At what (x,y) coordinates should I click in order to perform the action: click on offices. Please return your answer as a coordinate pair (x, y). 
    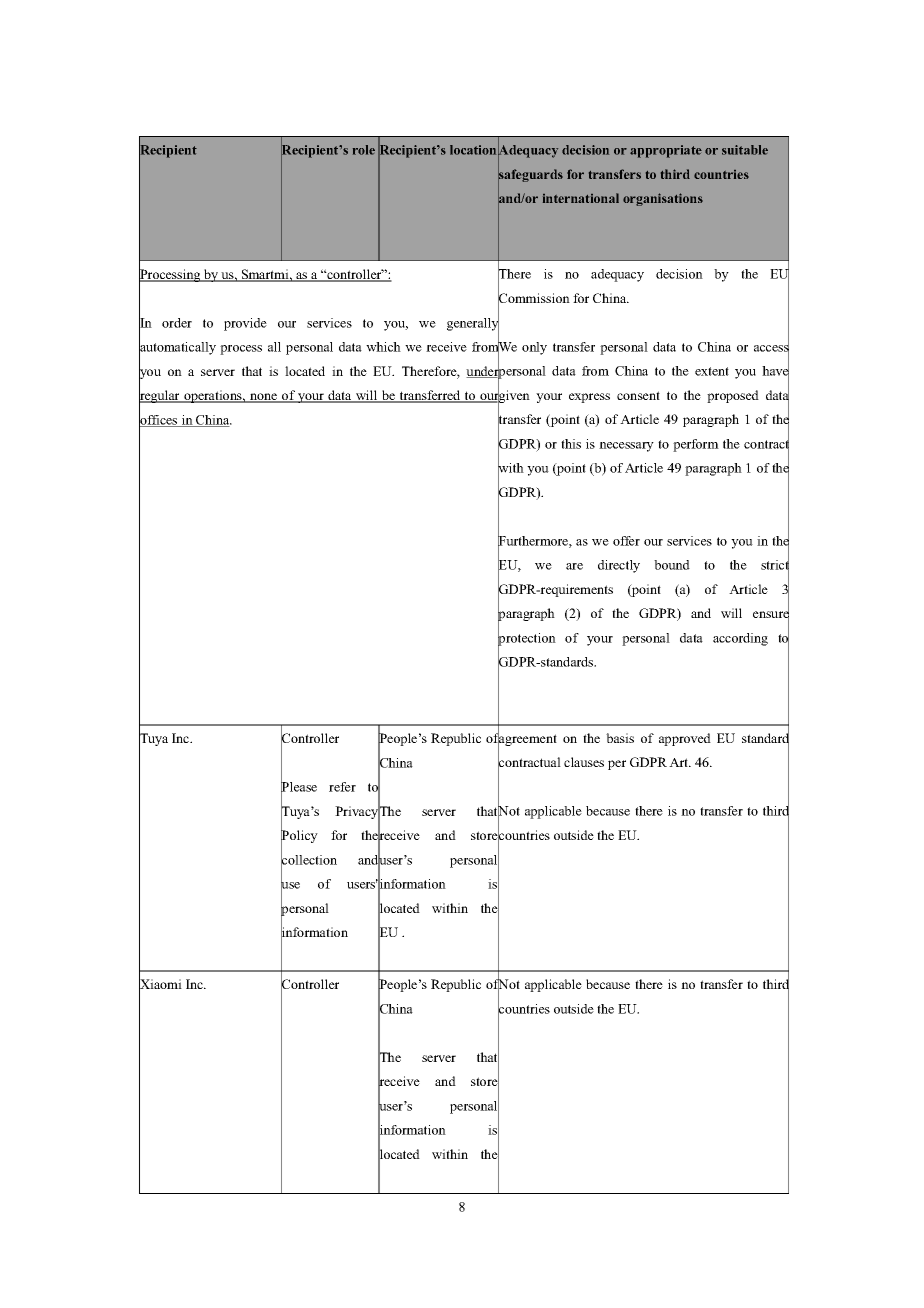
    Looking at the image, I should click on (159, 419).
